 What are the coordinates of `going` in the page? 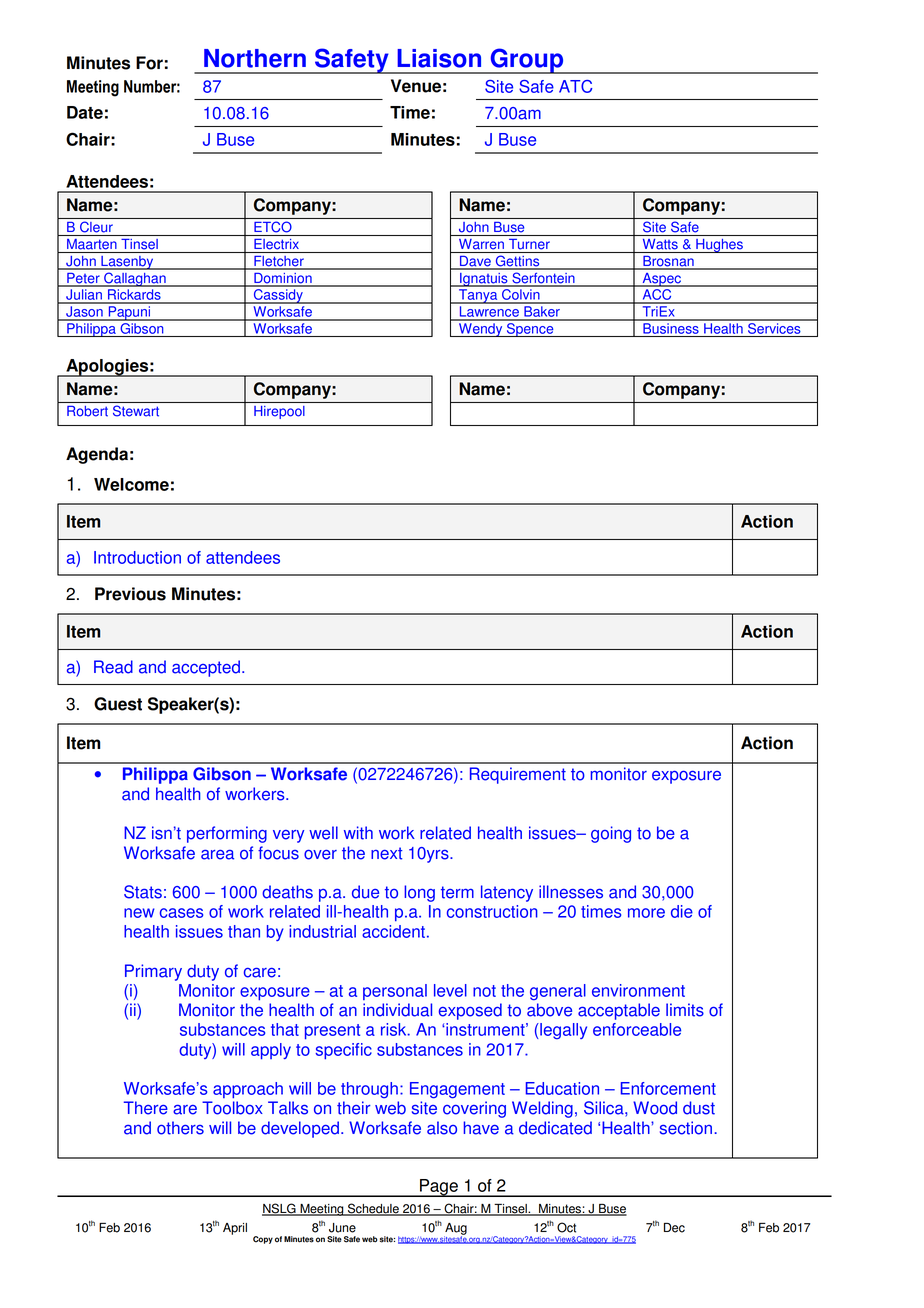 It's located at (611, 834).
